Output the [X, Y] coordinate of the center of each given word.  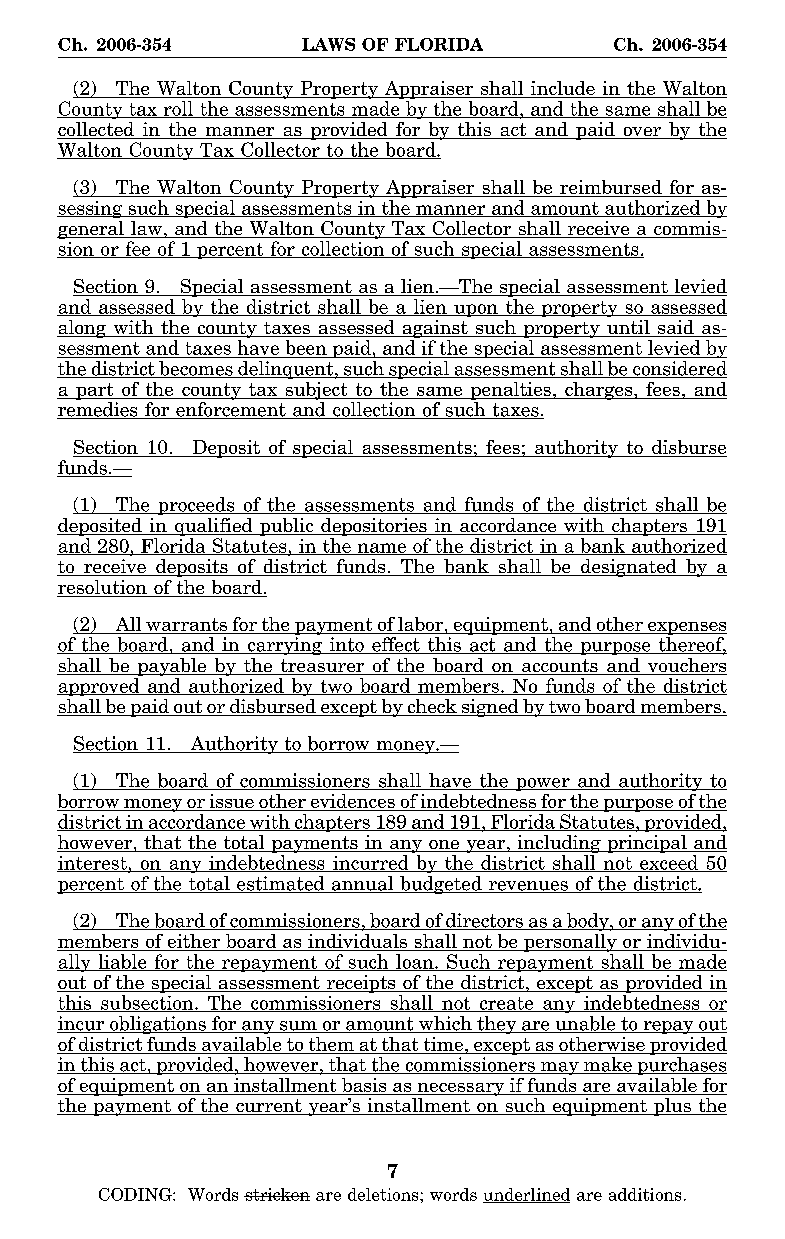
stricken [277, 1194]
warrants [186, 624]
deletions [384, 1194]
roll [178, 109]
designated [629, 568]
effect [396, 645]
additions [645, 1194]
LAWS [328, 44]
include [562, 89]
